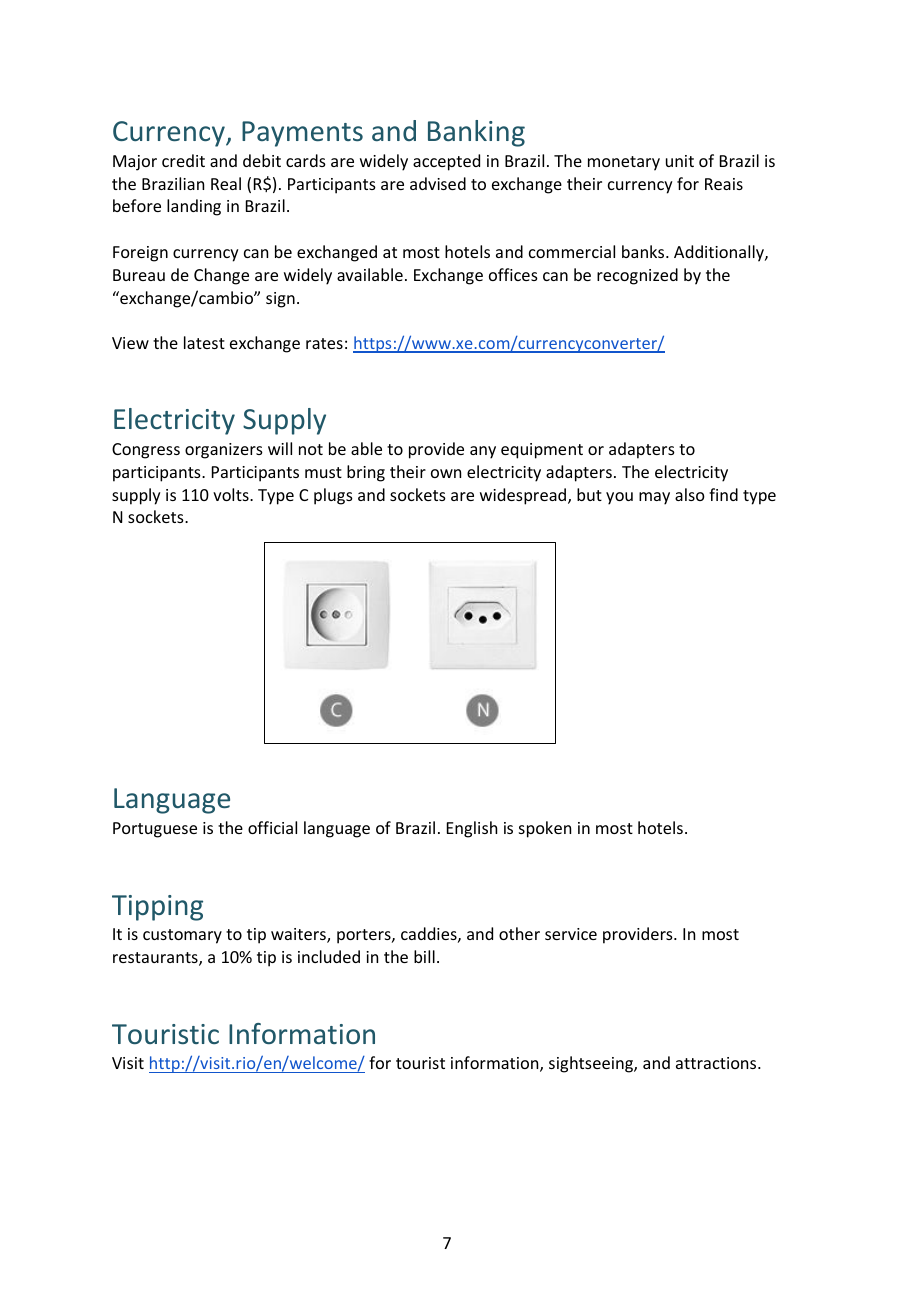 Image resolution: width=924 pixels, height=1307 pixels. What do you see at coordinates (155, 830) in the document?
I see `Portuguese` at bounding box center [155, 830].
